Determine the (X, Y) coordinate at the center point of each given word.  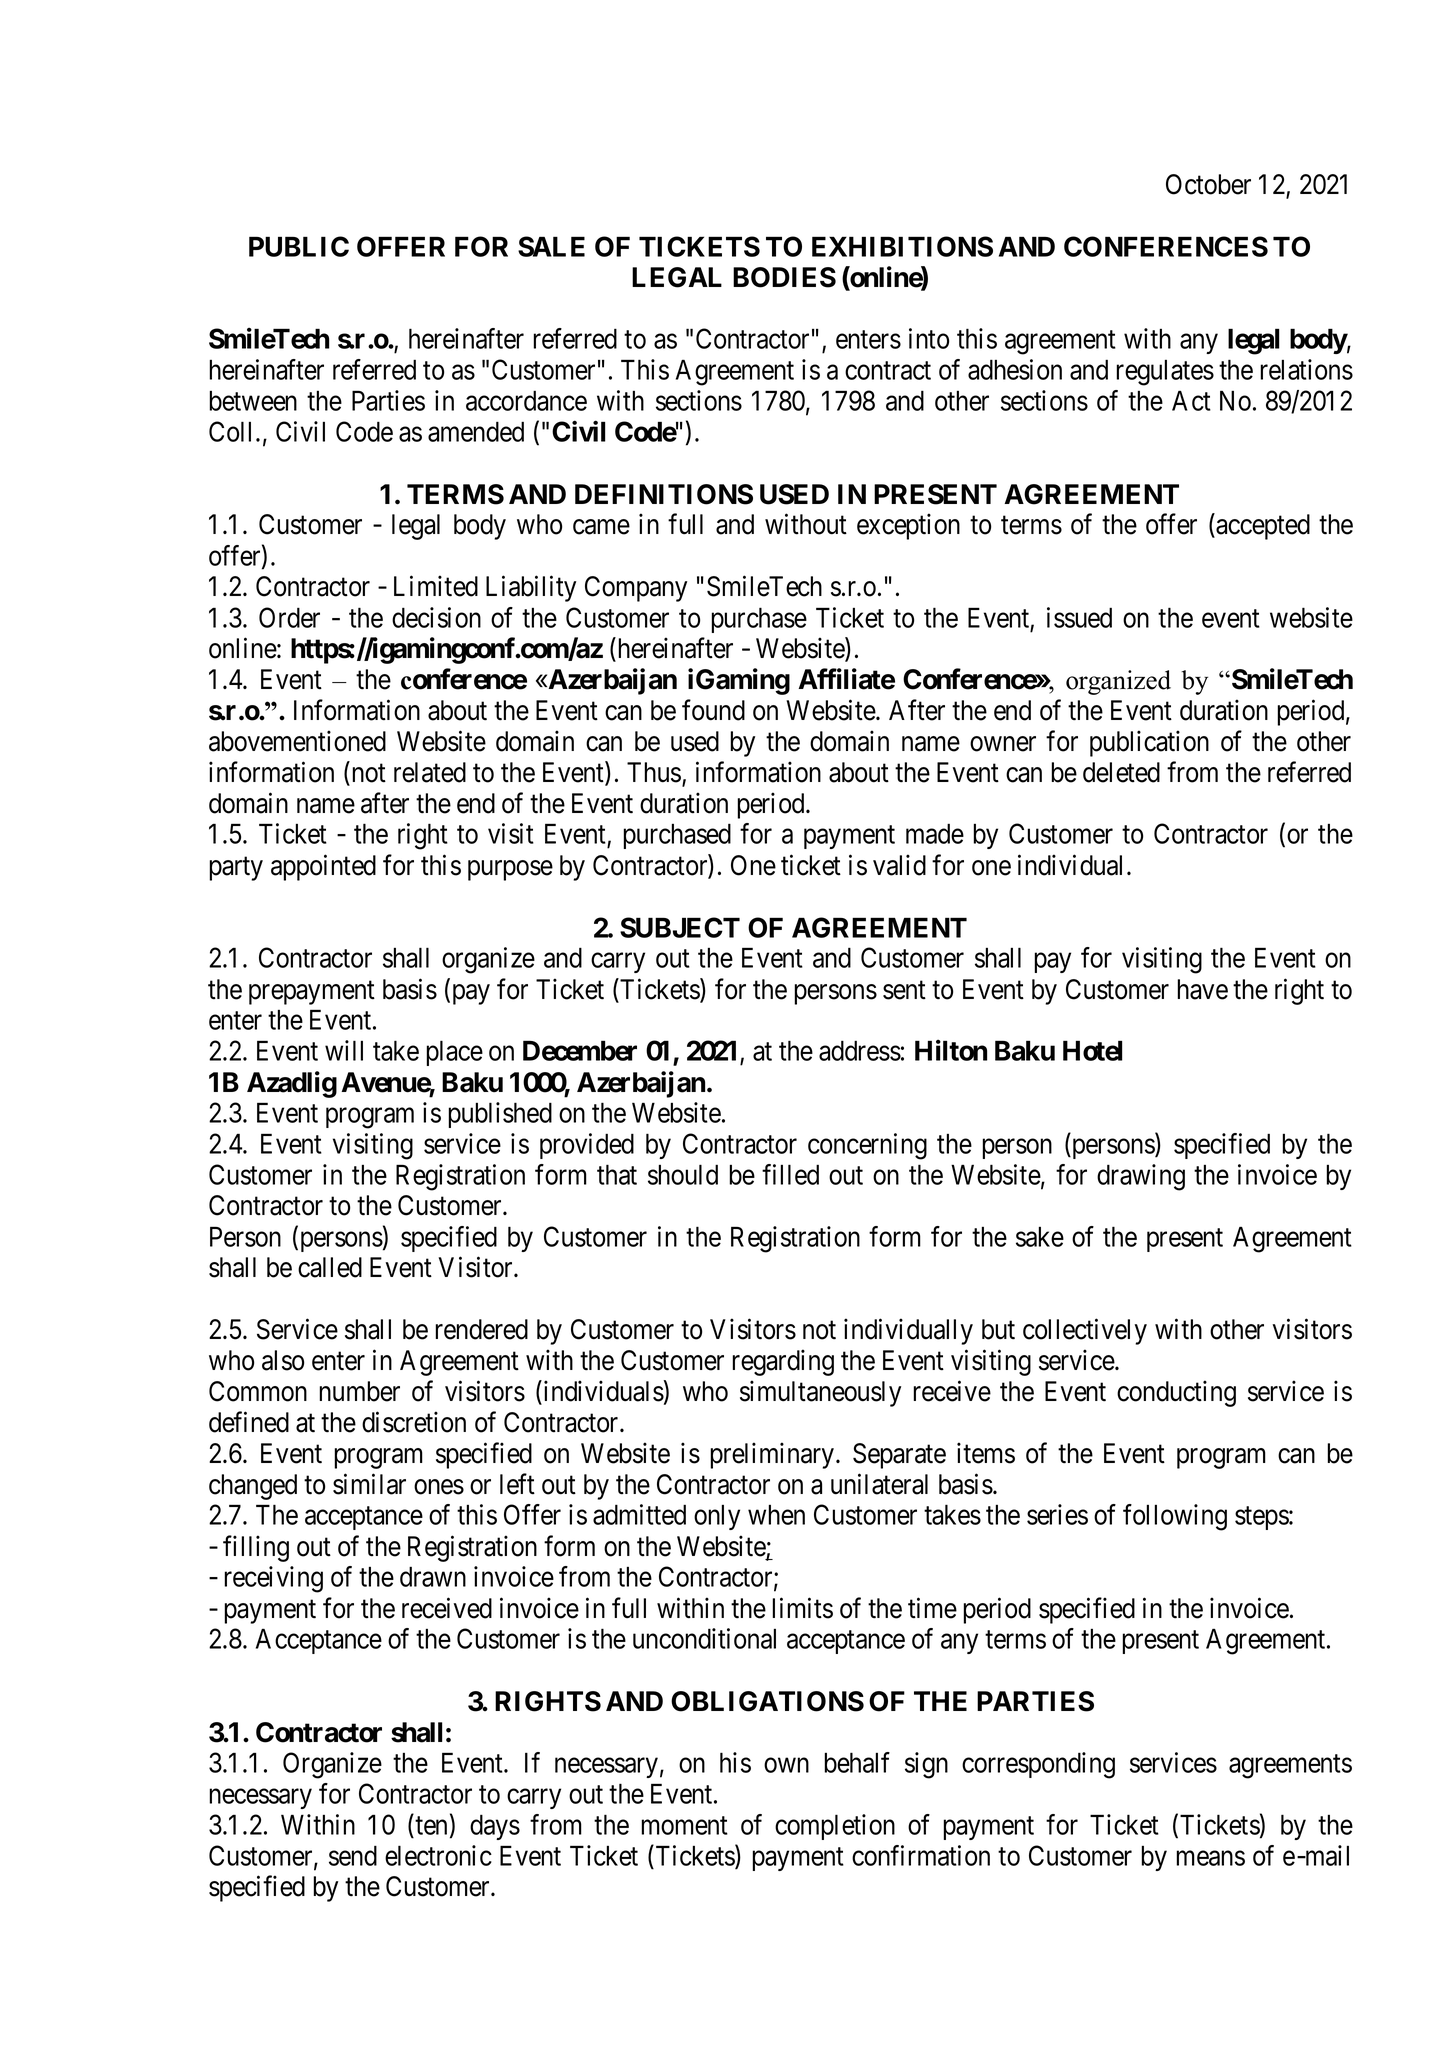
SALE (551, 246)
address (860, 1050)
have (1202, 989)
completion (835, 1827)
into (929, 338)
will (344, 1050)
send (353, 1855)
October (1208, 184)
